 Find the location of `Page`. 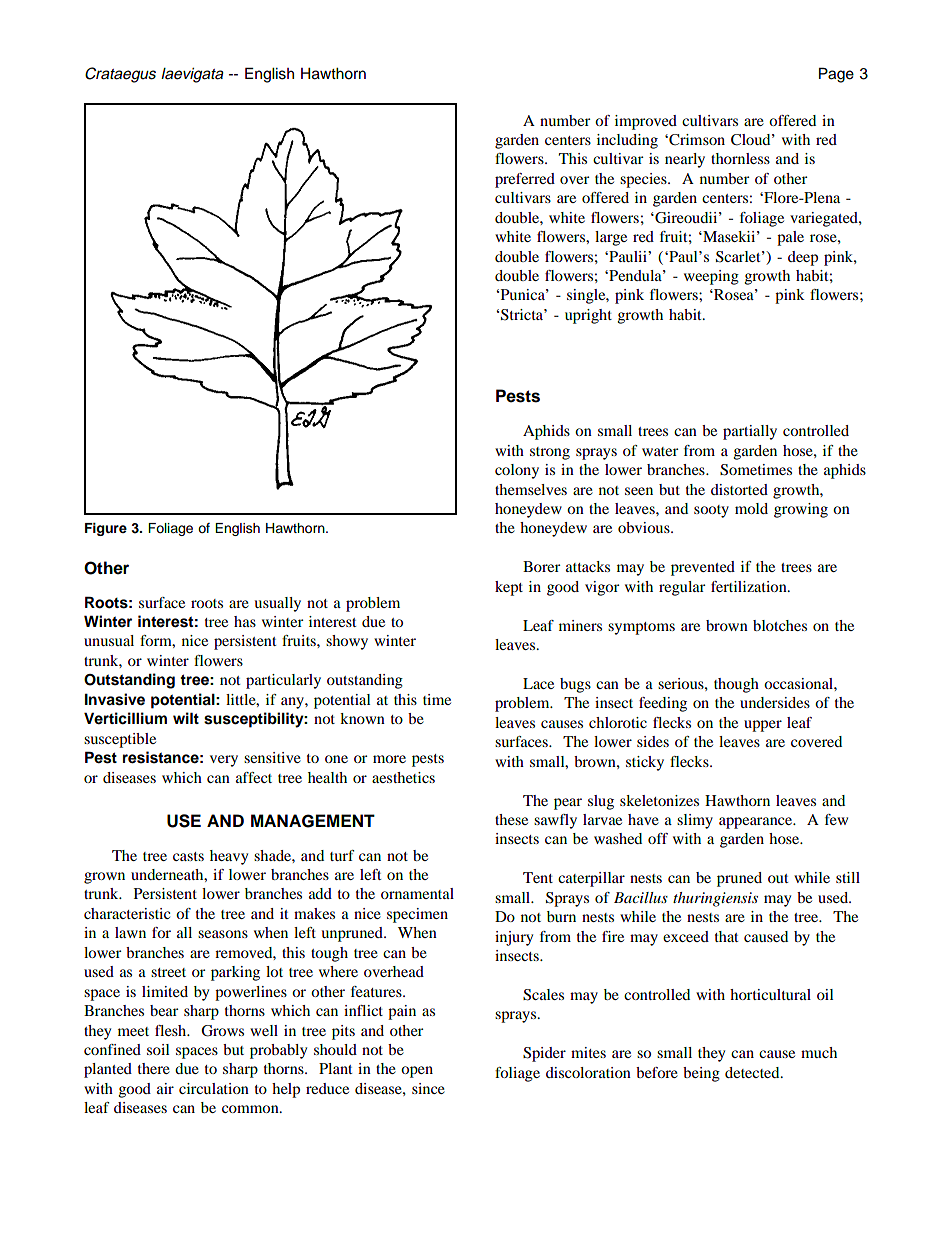

Page is located at coordinates (836, 75).
